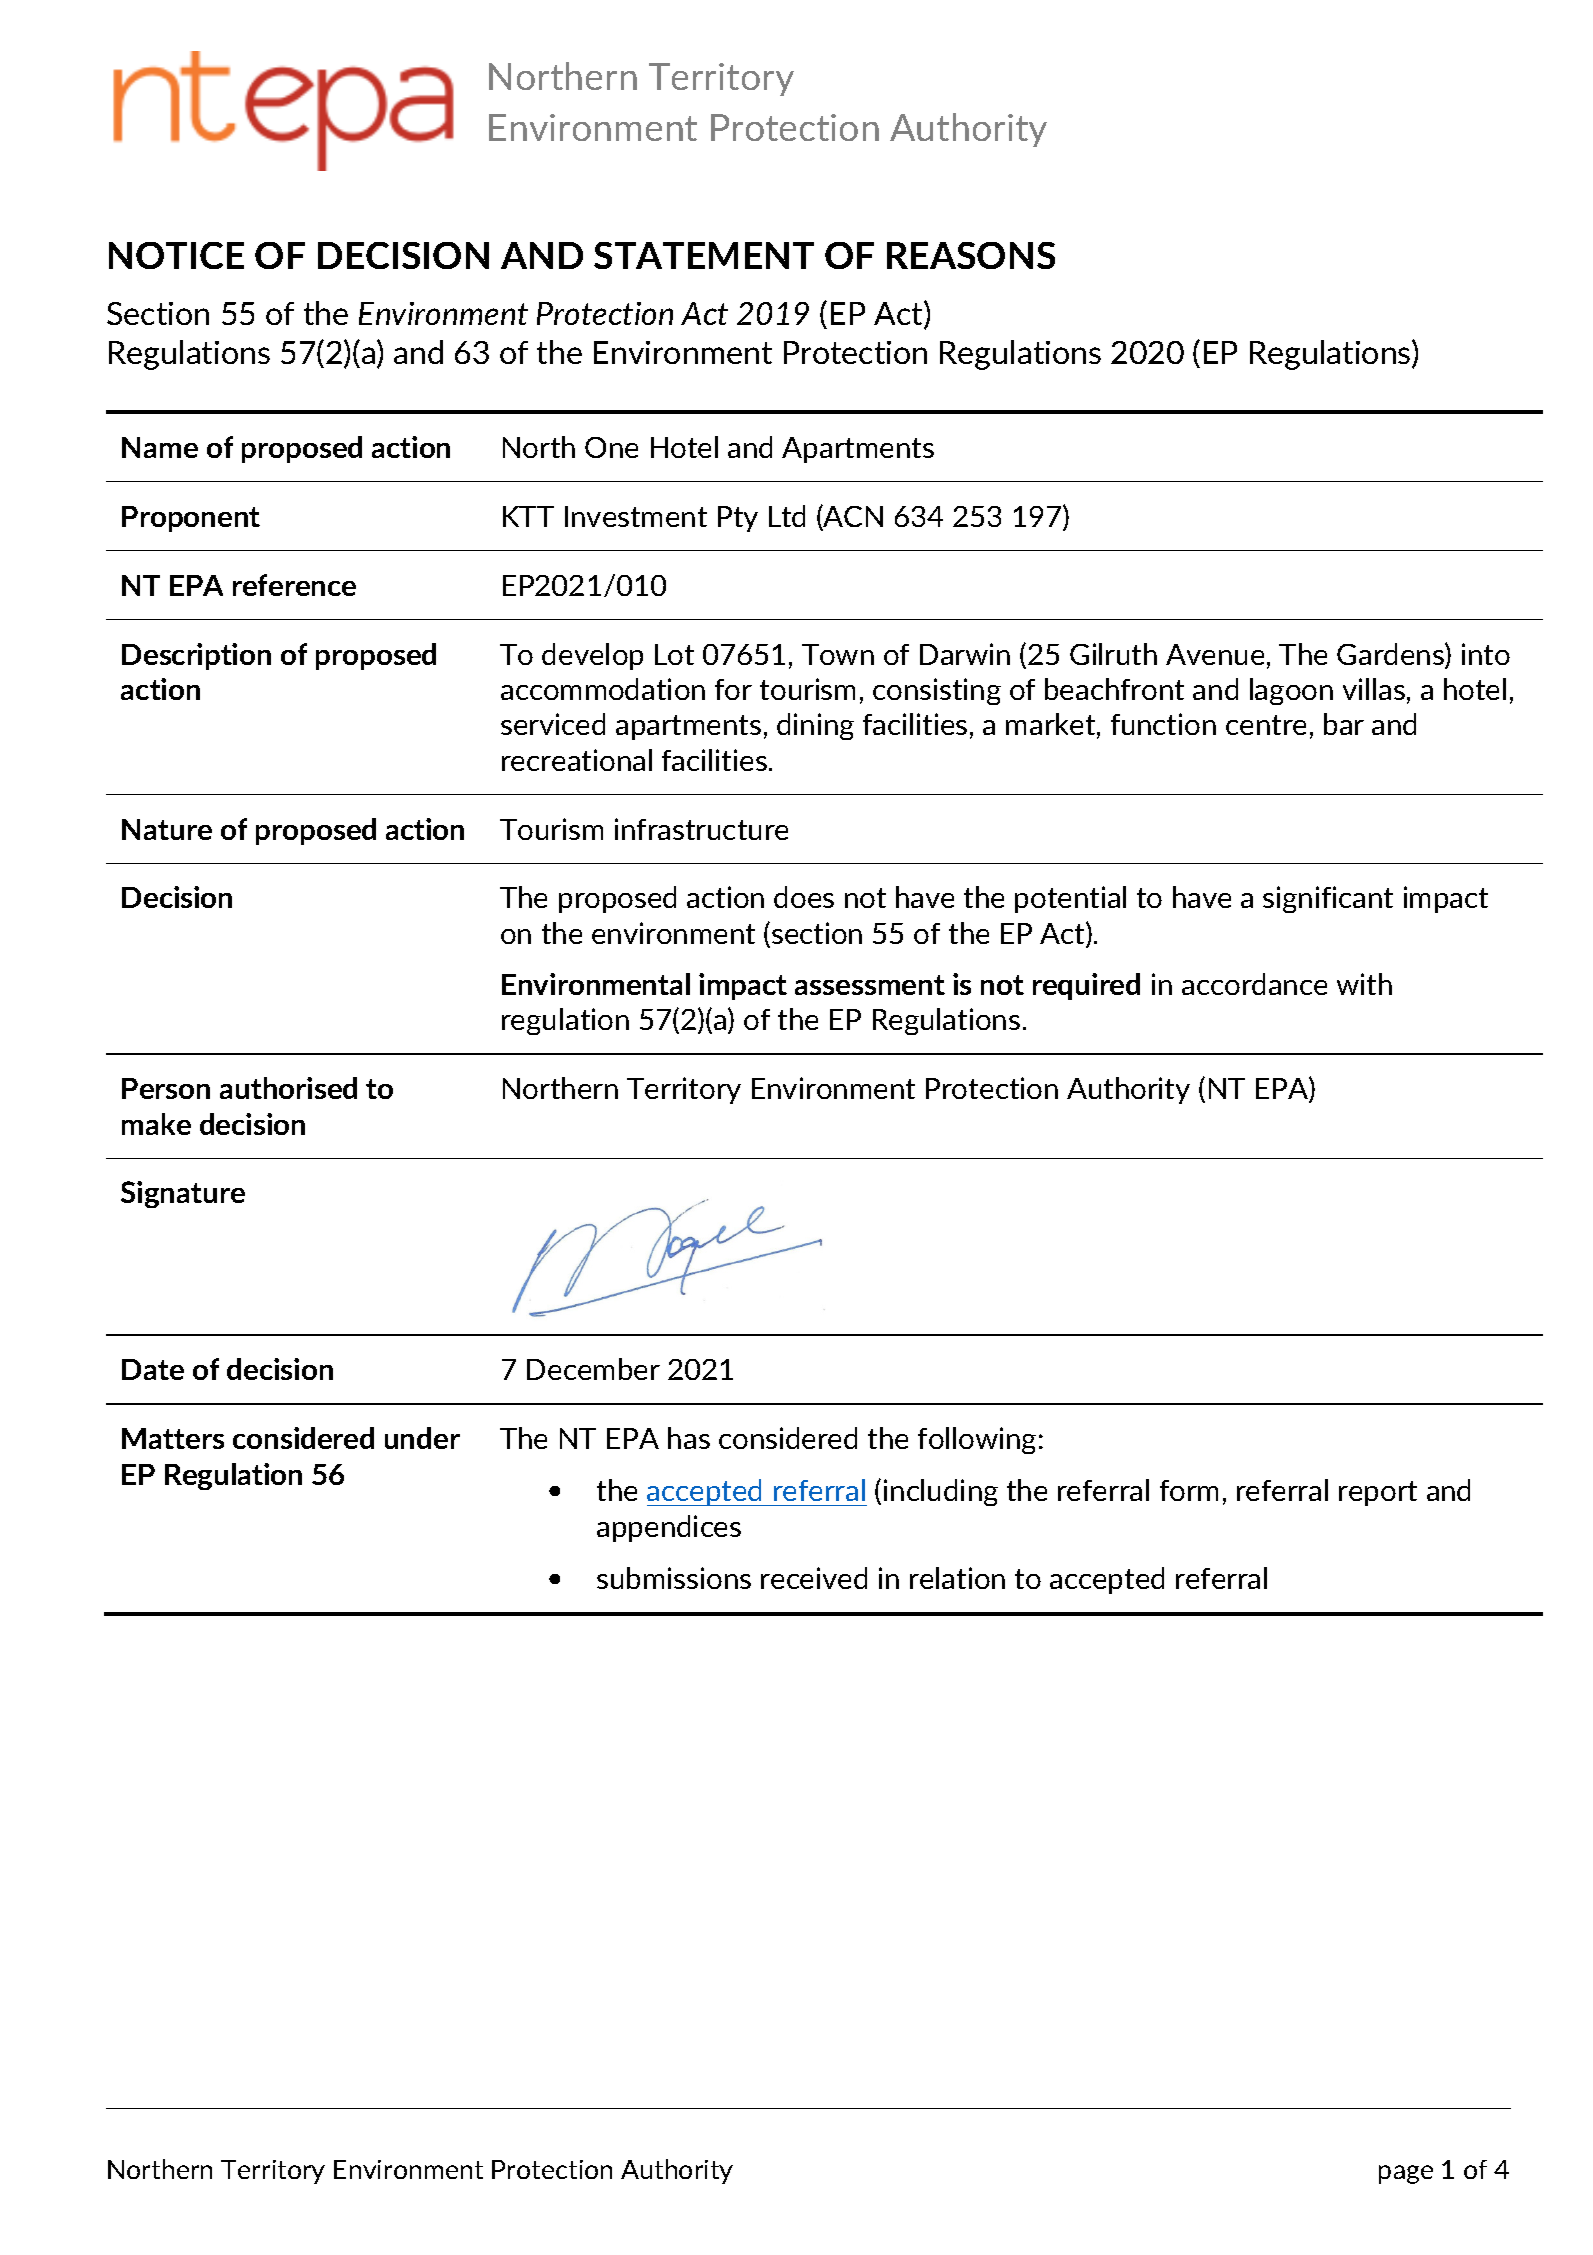  Describe the element at coordinates (704, 255) in the page. I see `STATEMENT` at that location.
